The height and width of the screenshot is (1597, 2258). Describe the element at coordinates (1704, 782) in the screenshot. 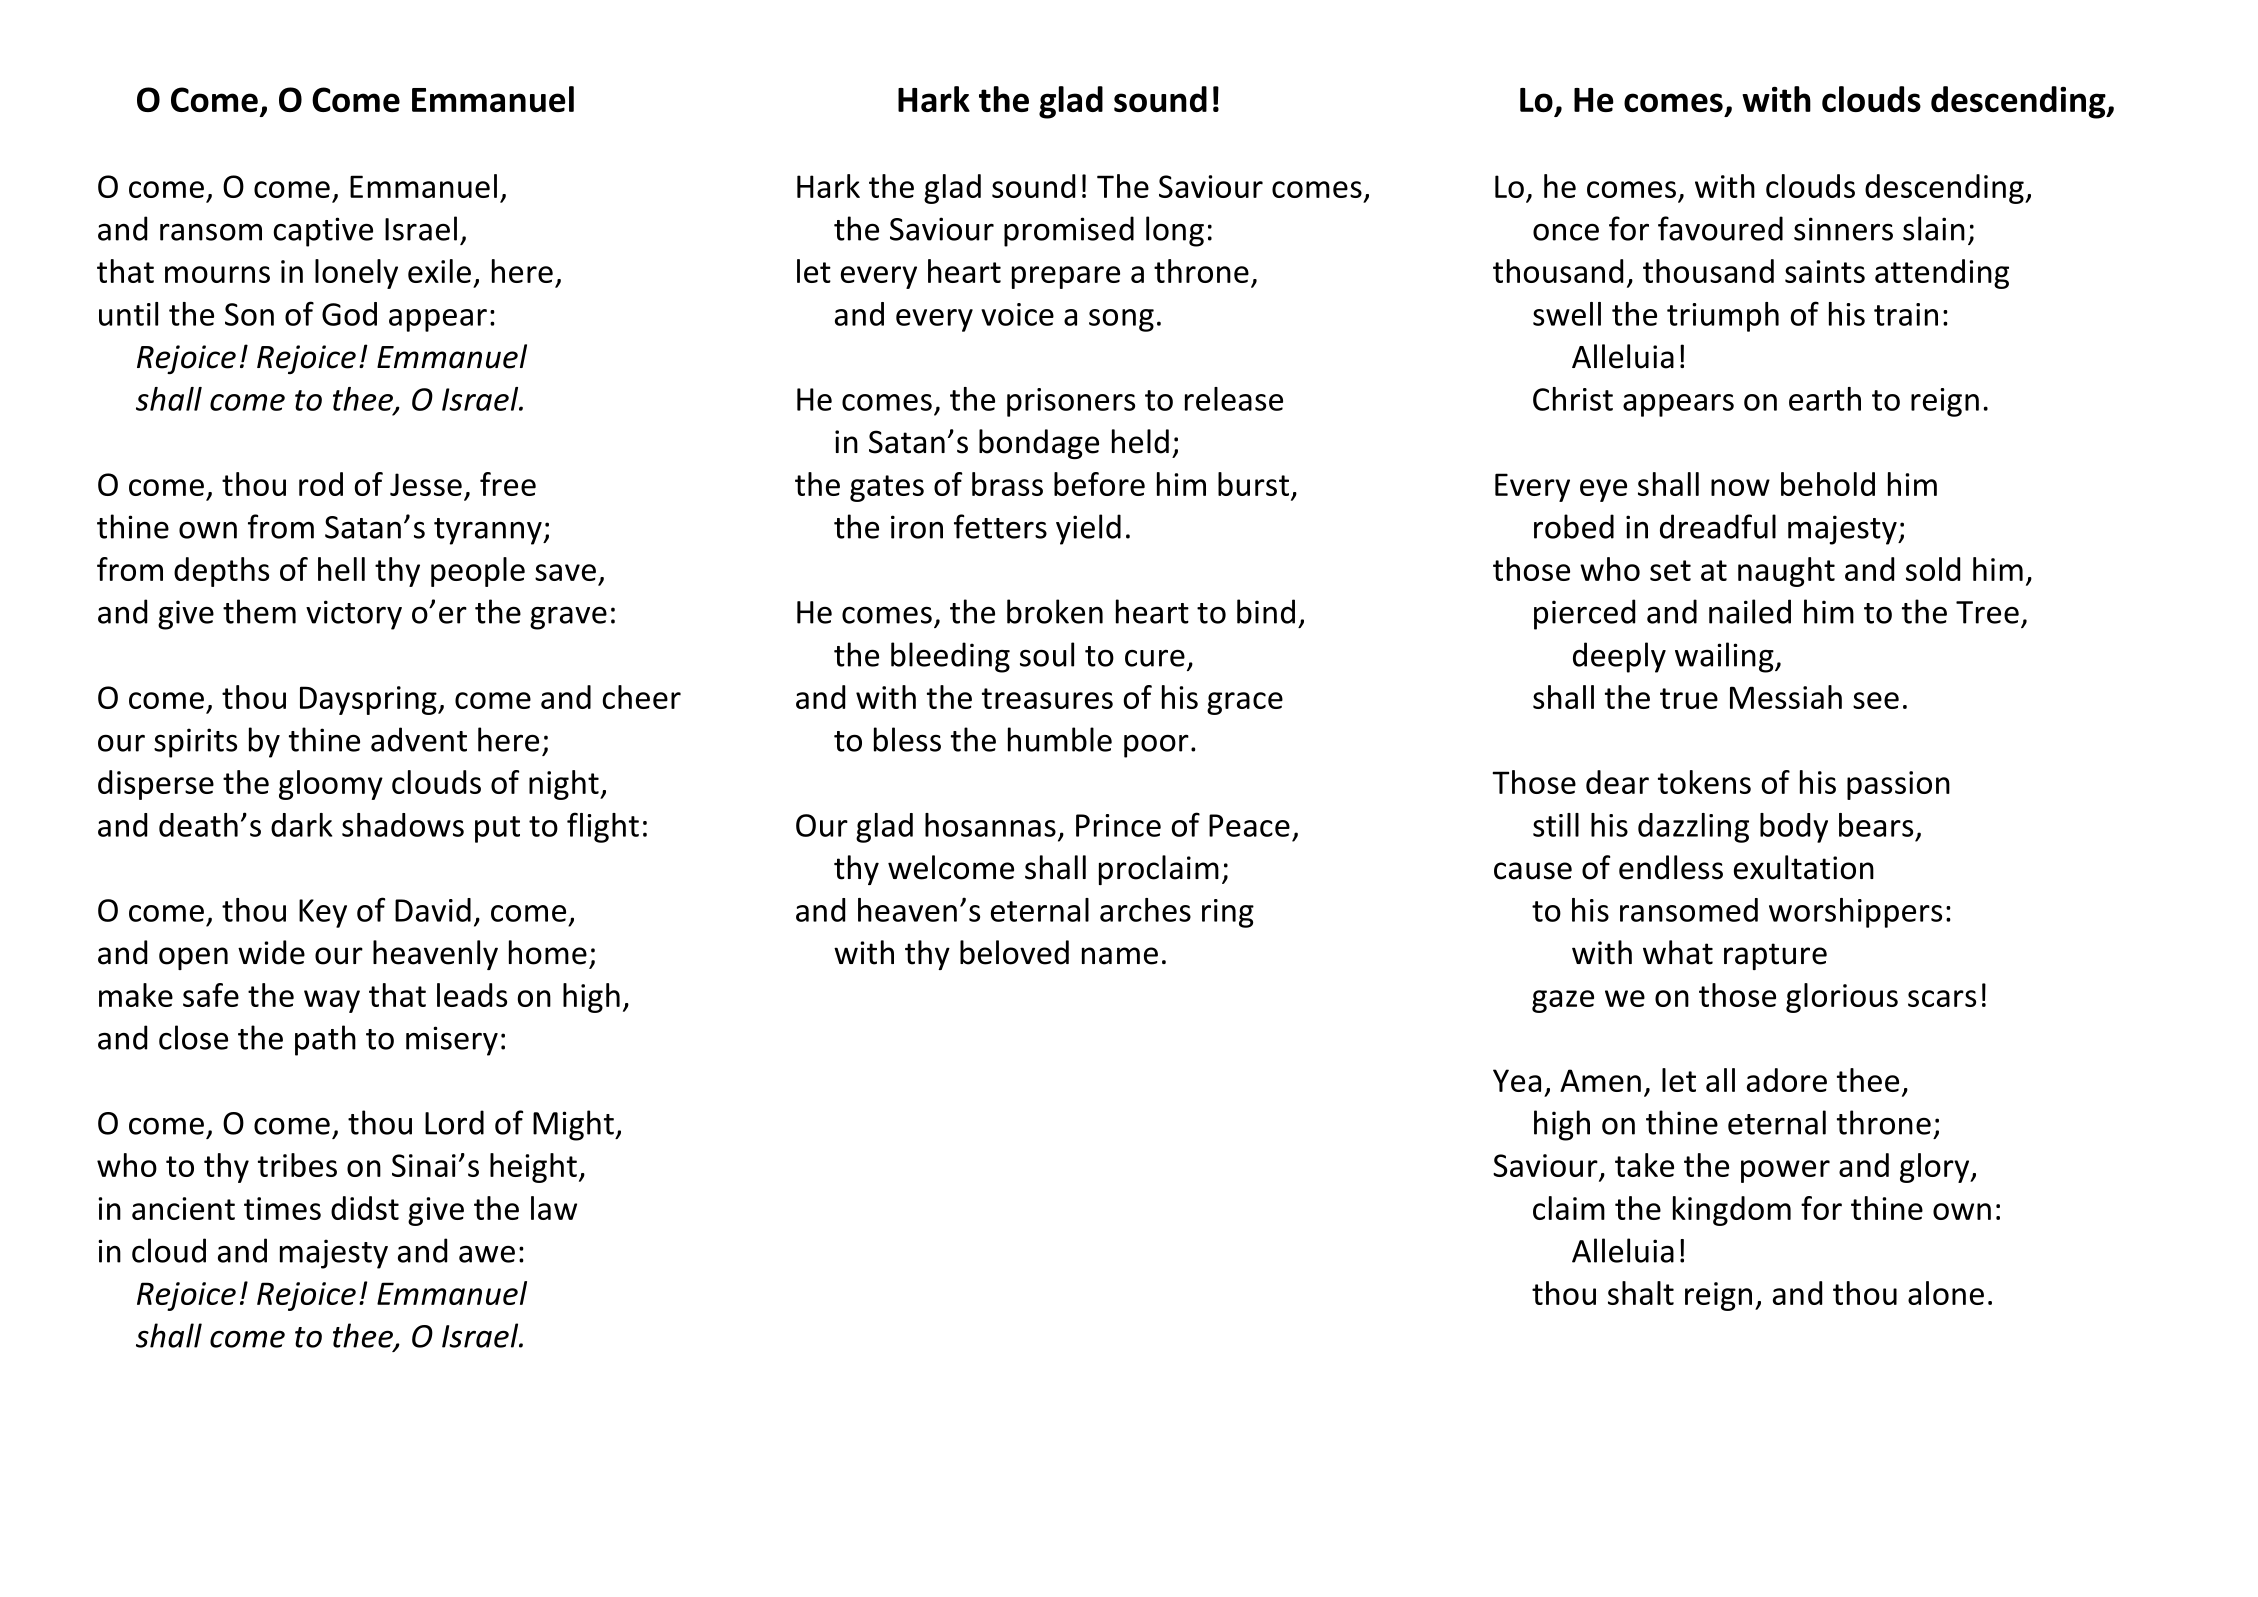

I see `tokens` at that location.
